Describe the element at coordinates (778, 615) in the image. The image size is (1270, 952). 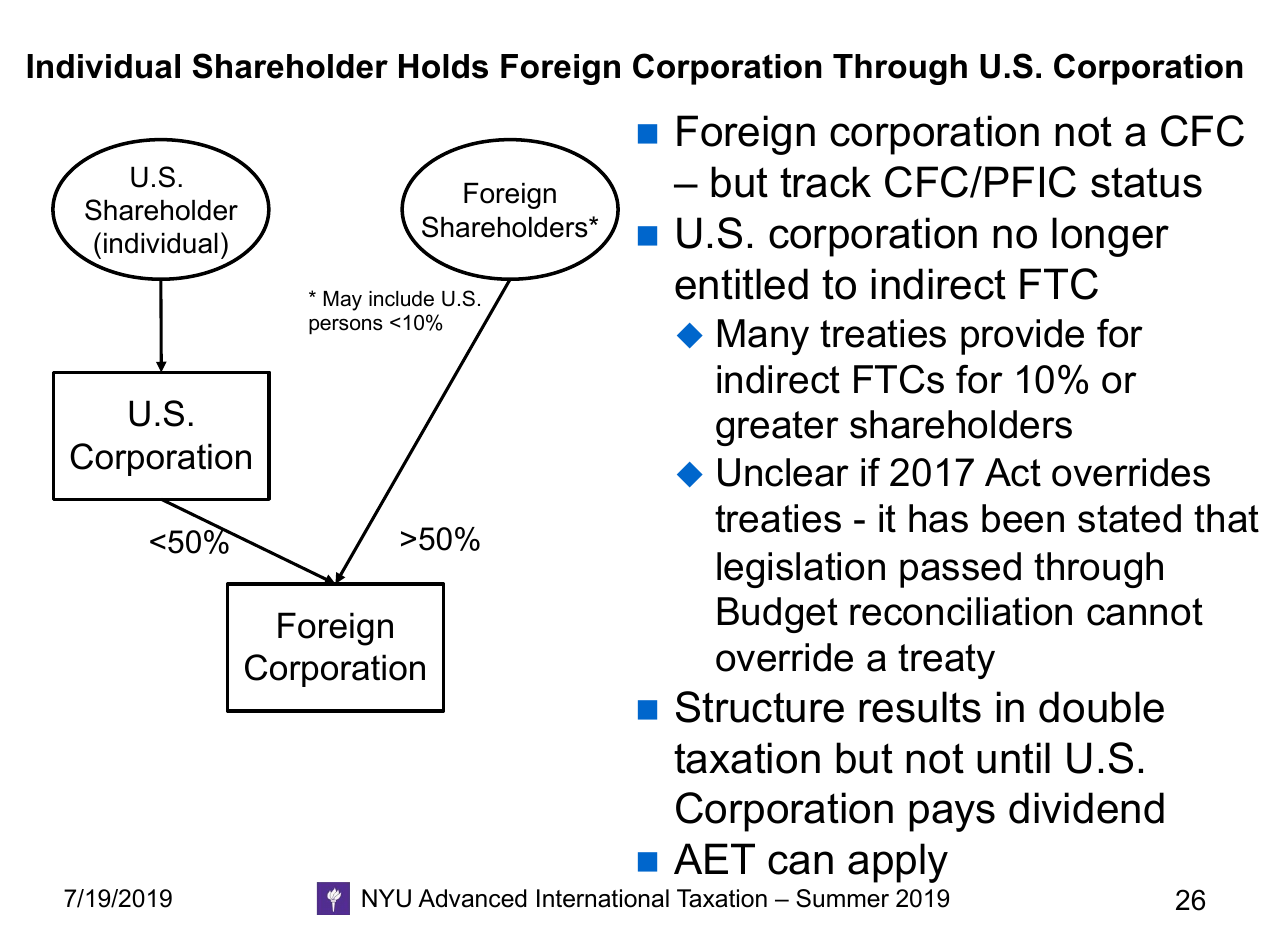
I see `Budget` at that location.
